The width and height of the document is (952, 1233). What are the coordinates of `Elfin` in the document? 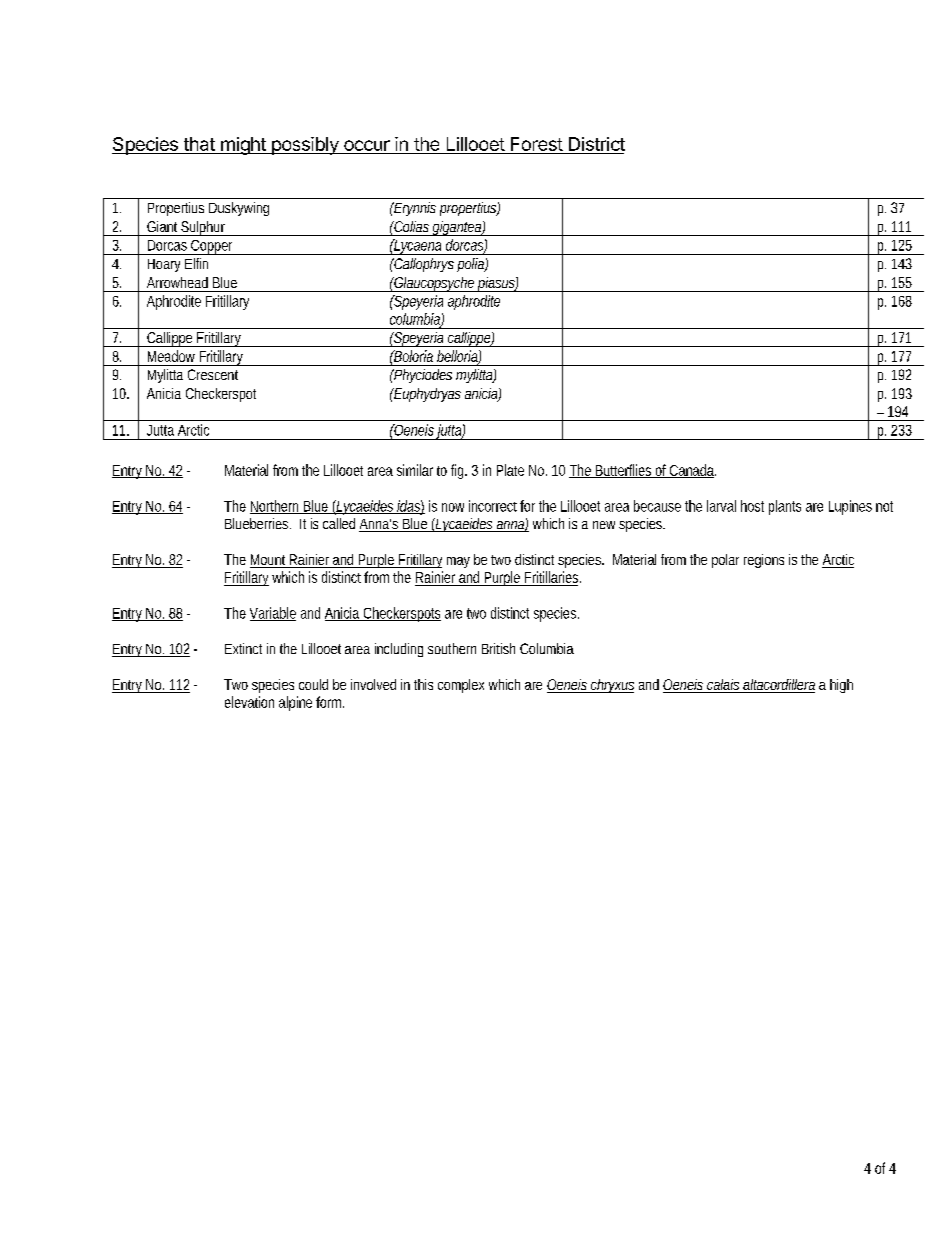 It's located at (196, 263).
